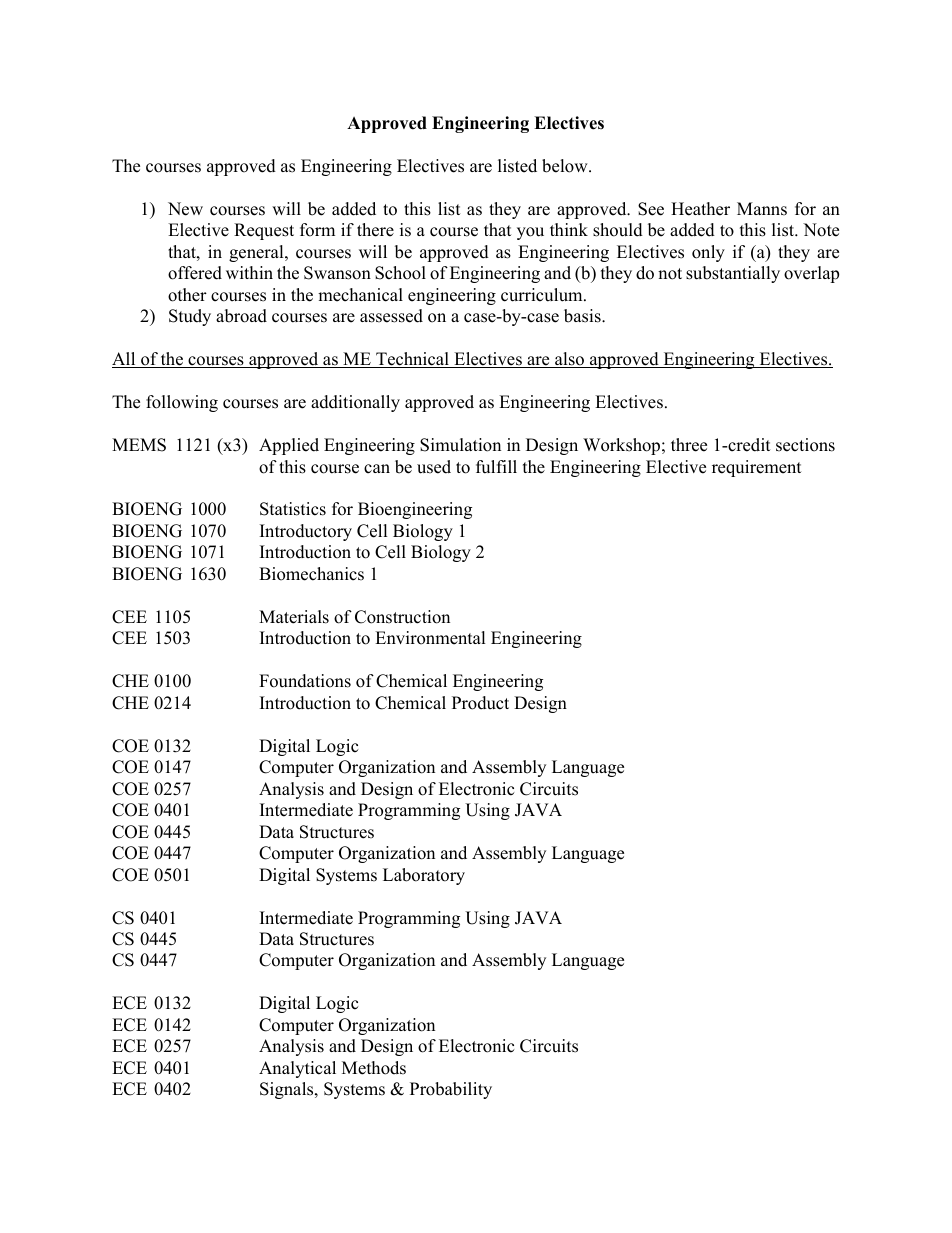 The width and height of the image is (952, 1233). Describe the element at coordinates (757, 468) in the image. I see `requirement` at that location.
